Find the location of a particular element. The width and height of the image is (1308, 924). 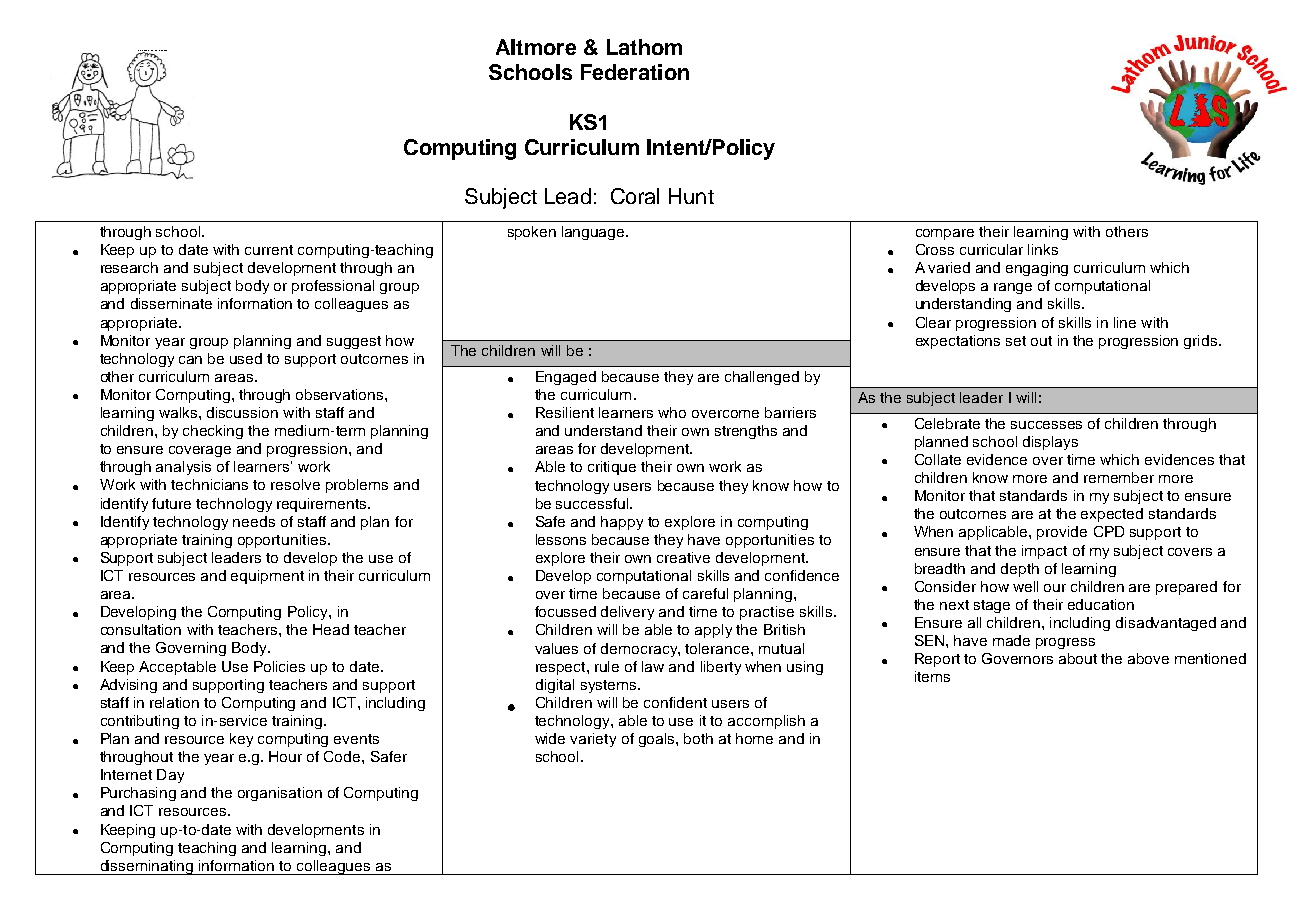

home is located at coordinates (754, 738).
